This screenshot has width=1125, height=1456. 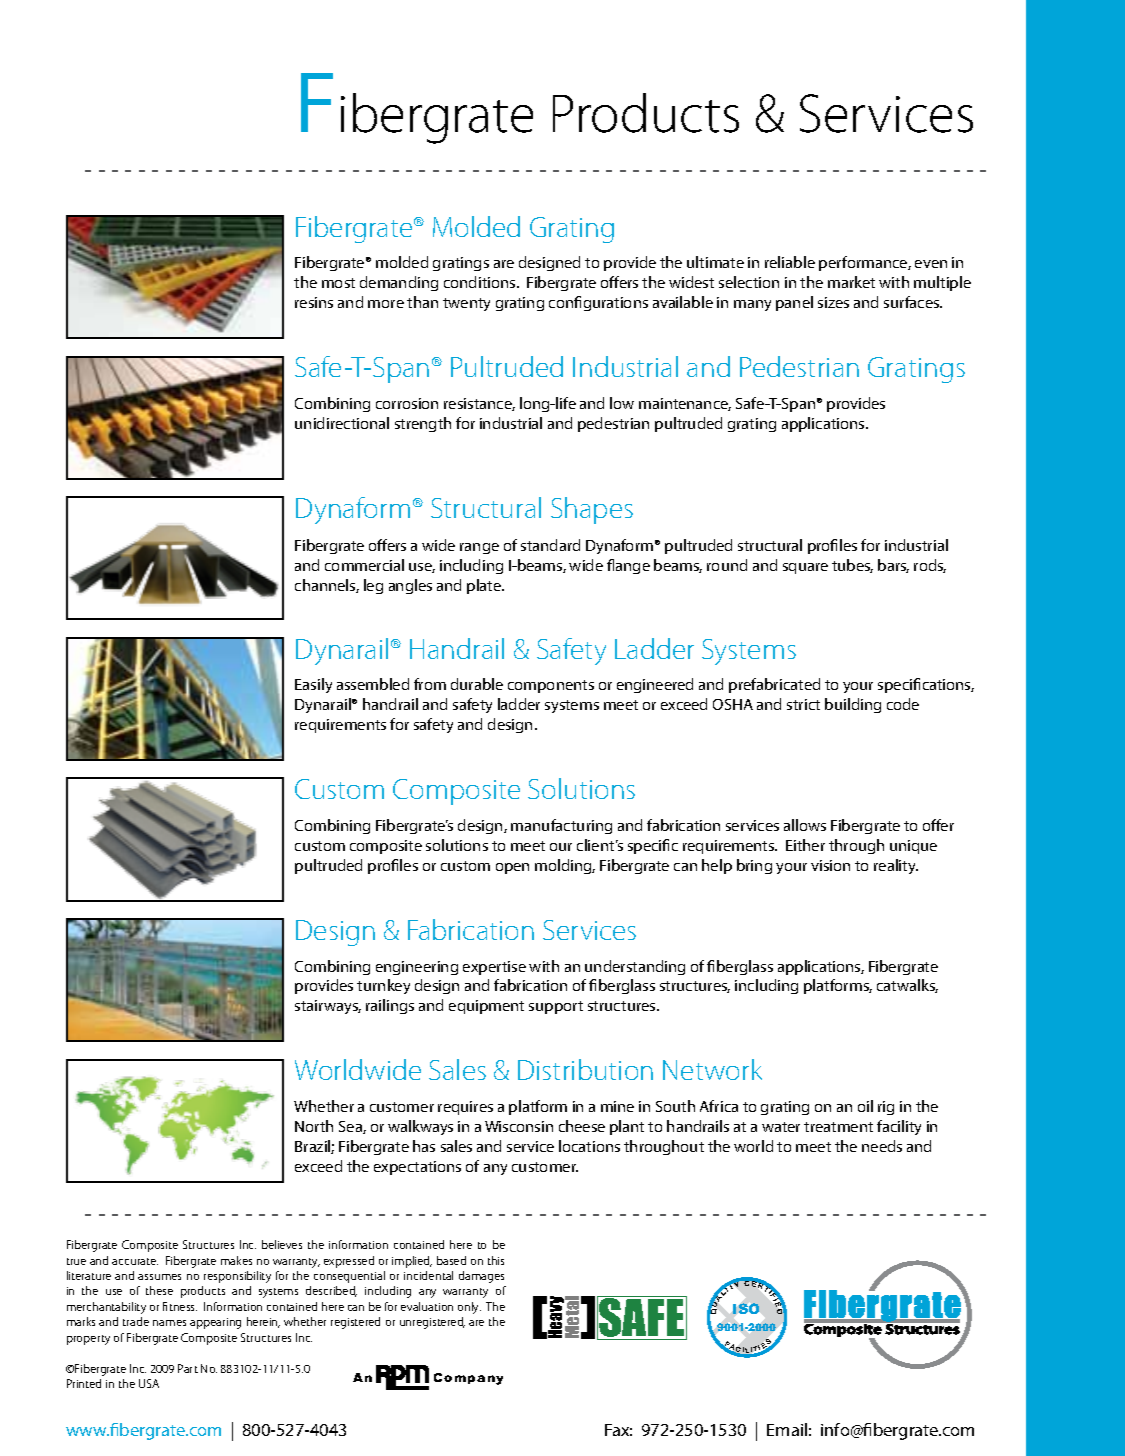 What do you see at coordinates (314, 302) in the screenshot?
I see `resins` at bounding box center [314, 302].
